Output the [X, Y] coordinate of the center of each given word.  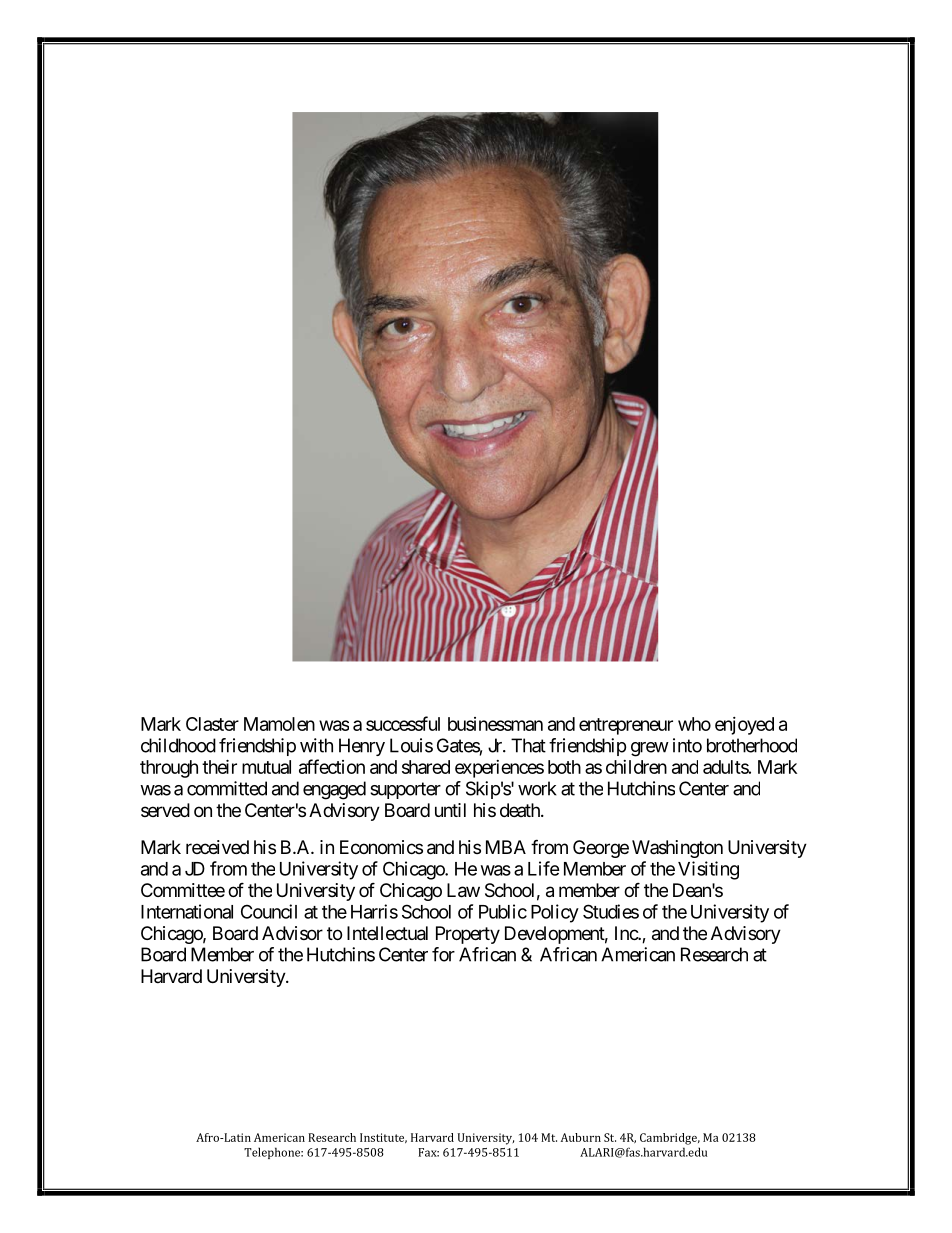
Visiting [708, 870]
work [537, 788]
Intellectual [387, 933]
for [443, 954]
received [217, 847]
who [694, 724]
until [450, 810]
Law [463, 890]
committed [227, 788]
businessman [495, 724]
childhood [178, 745]
